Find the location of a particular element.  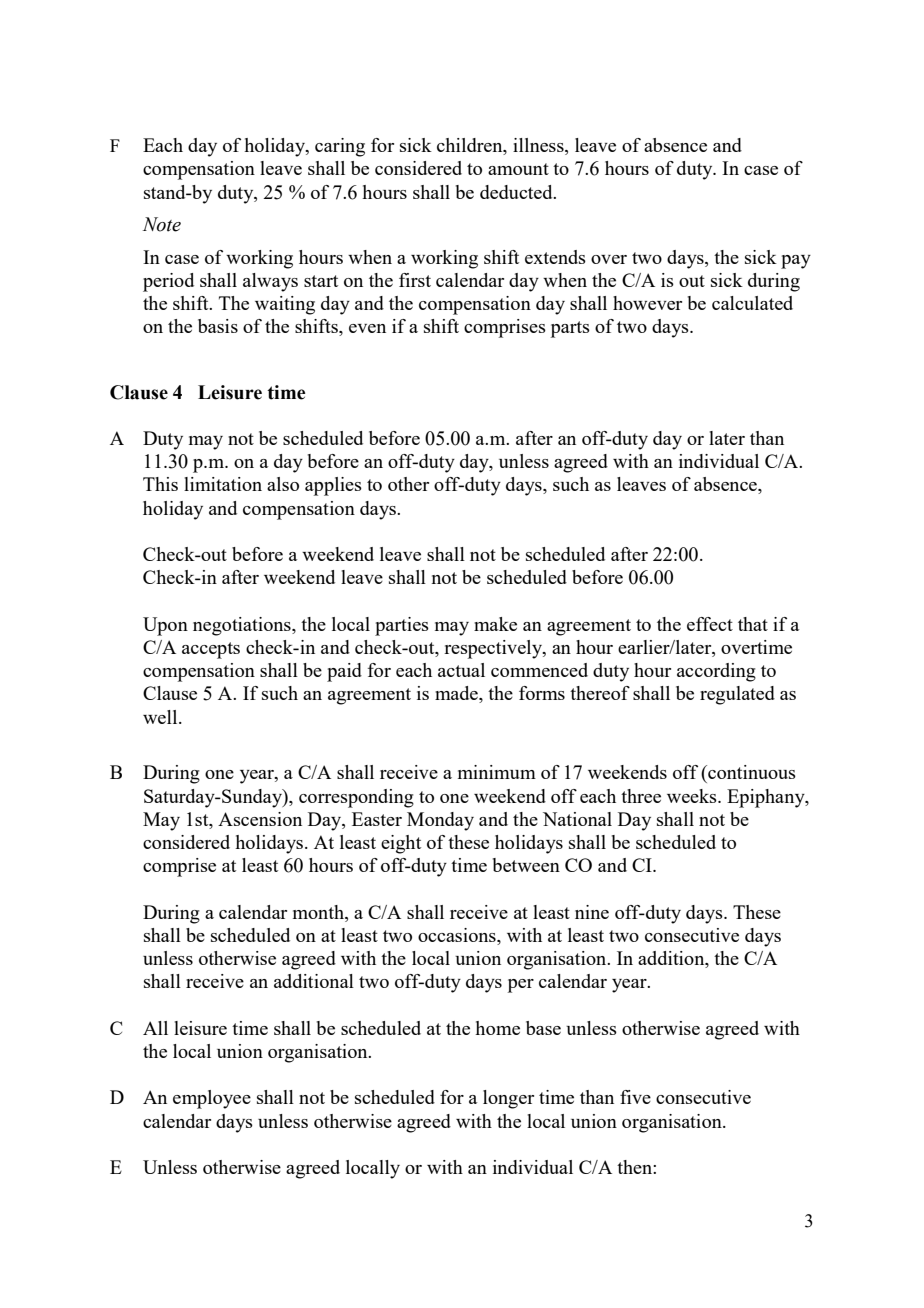

applies is located at coordinates (333, 486).
